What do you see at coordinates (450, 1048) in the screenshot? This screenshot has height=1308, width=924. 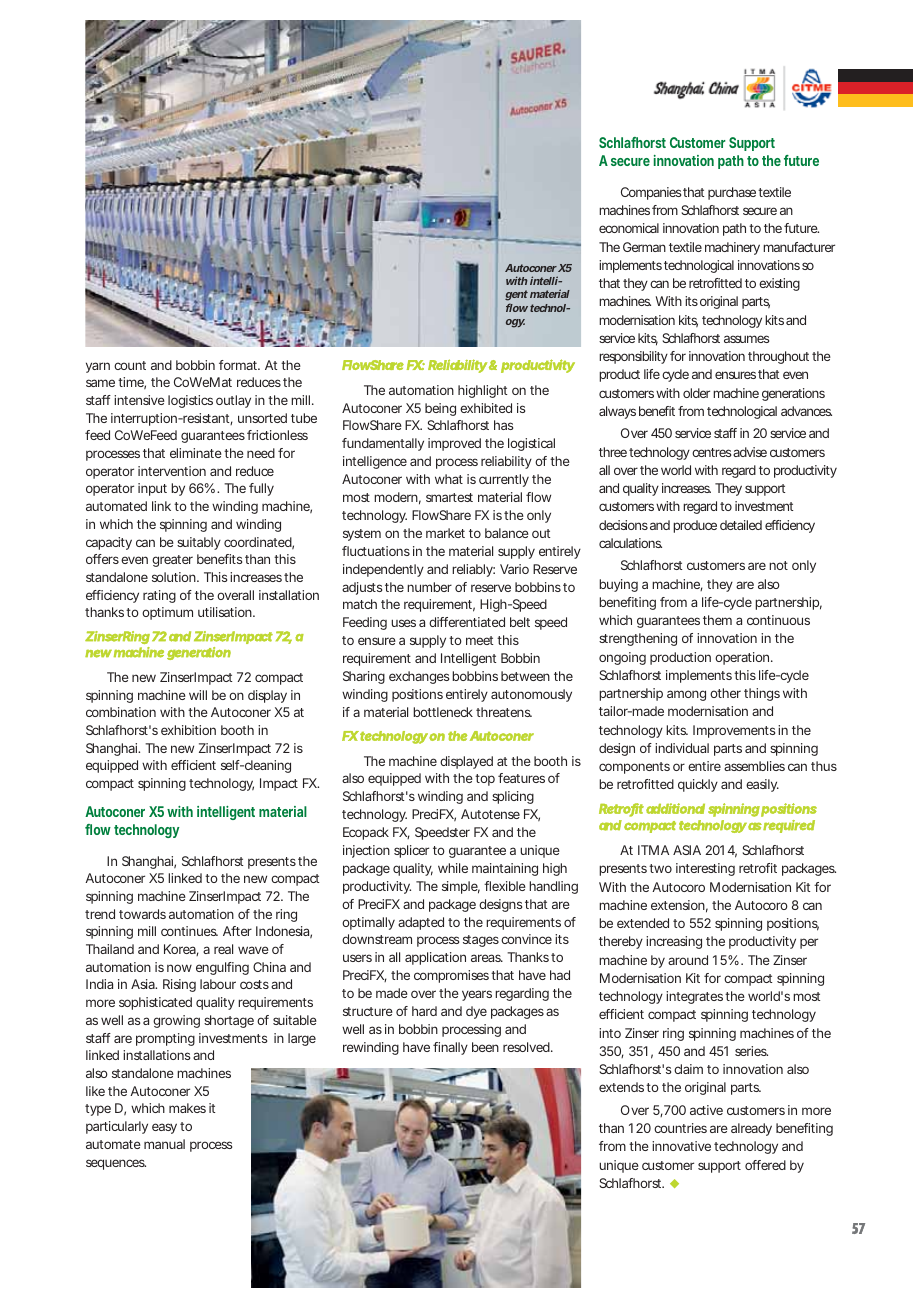 I see `finally` at bounding box center [450, 1048].
